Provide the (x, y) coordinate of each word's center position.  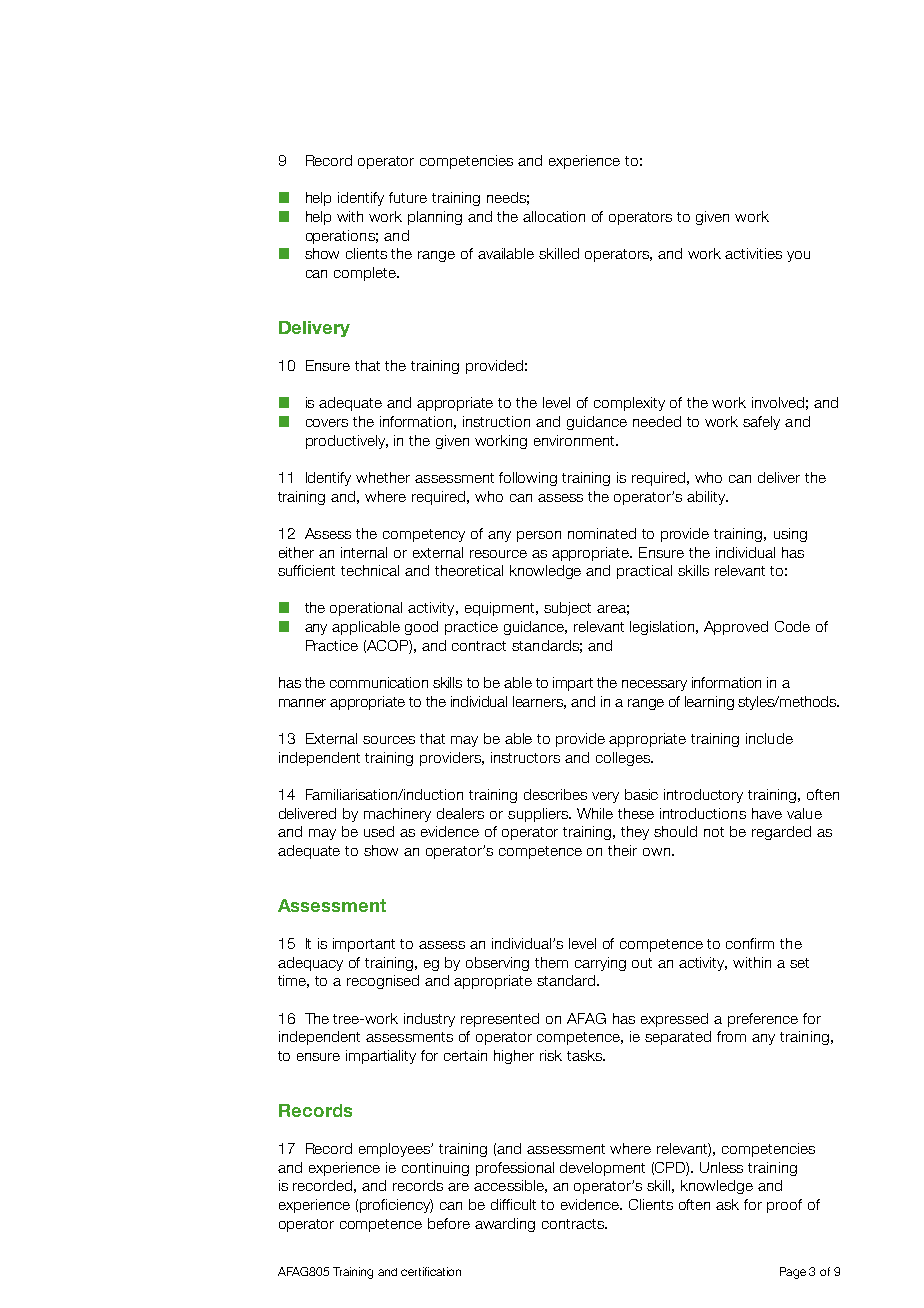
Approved (736, 628)
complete (366, 274)
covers (327, 423)
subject (567, 609)
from (731, 1036)
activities (753, 253)
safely (761, 423)
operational (366, 609)
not (714, 832)
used (379, 831)
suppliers (539, 815)
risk (551, 1055)
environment (575, 440)
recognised (383, 982)
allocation (554, 216)
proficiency (396, 1206)
